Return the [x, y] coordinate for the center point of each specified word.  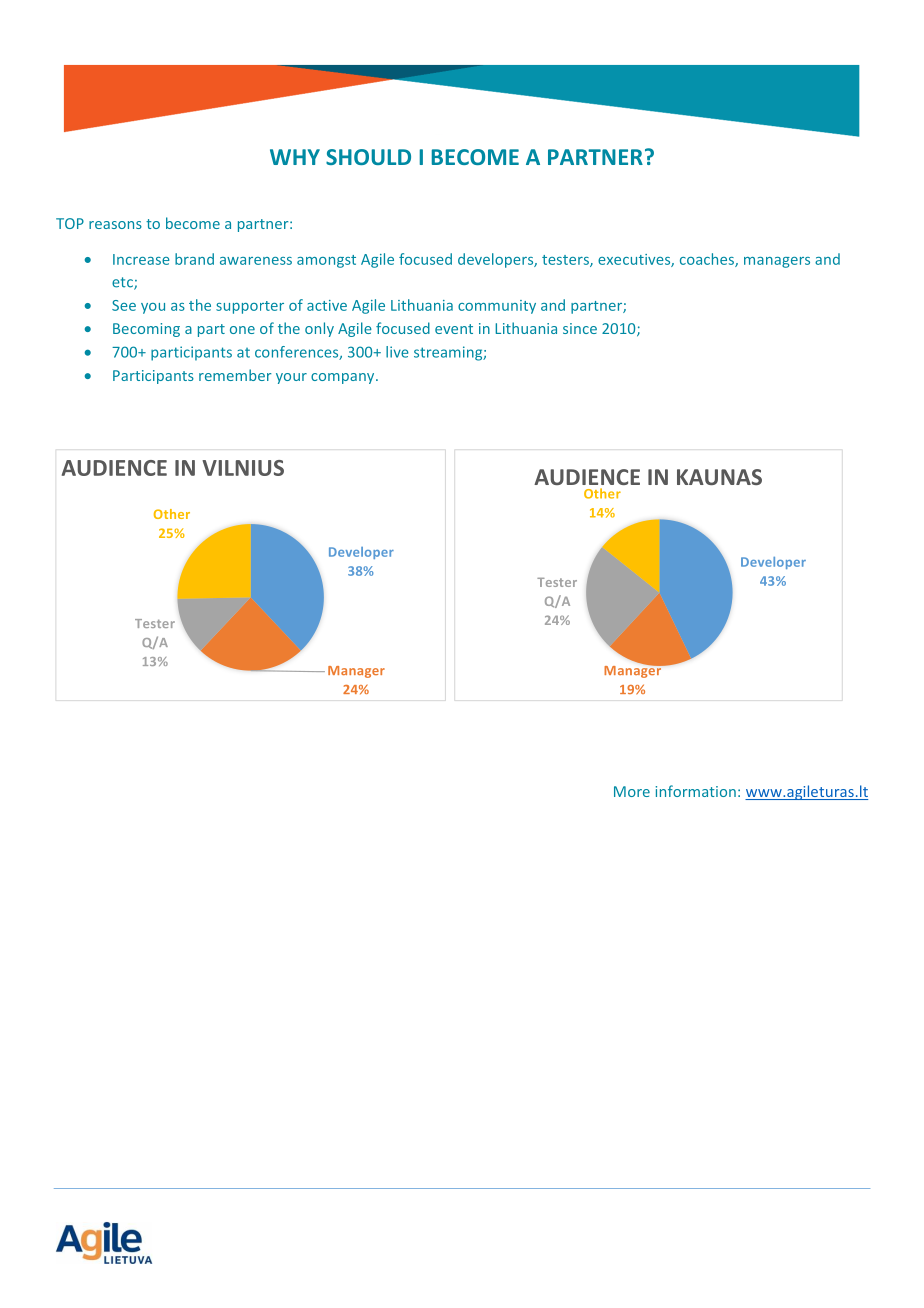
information [696, 791]
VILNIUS [243, 468]
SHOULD [368, 157]
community [497, 307]
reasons [115, 225]
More [632, 791]
